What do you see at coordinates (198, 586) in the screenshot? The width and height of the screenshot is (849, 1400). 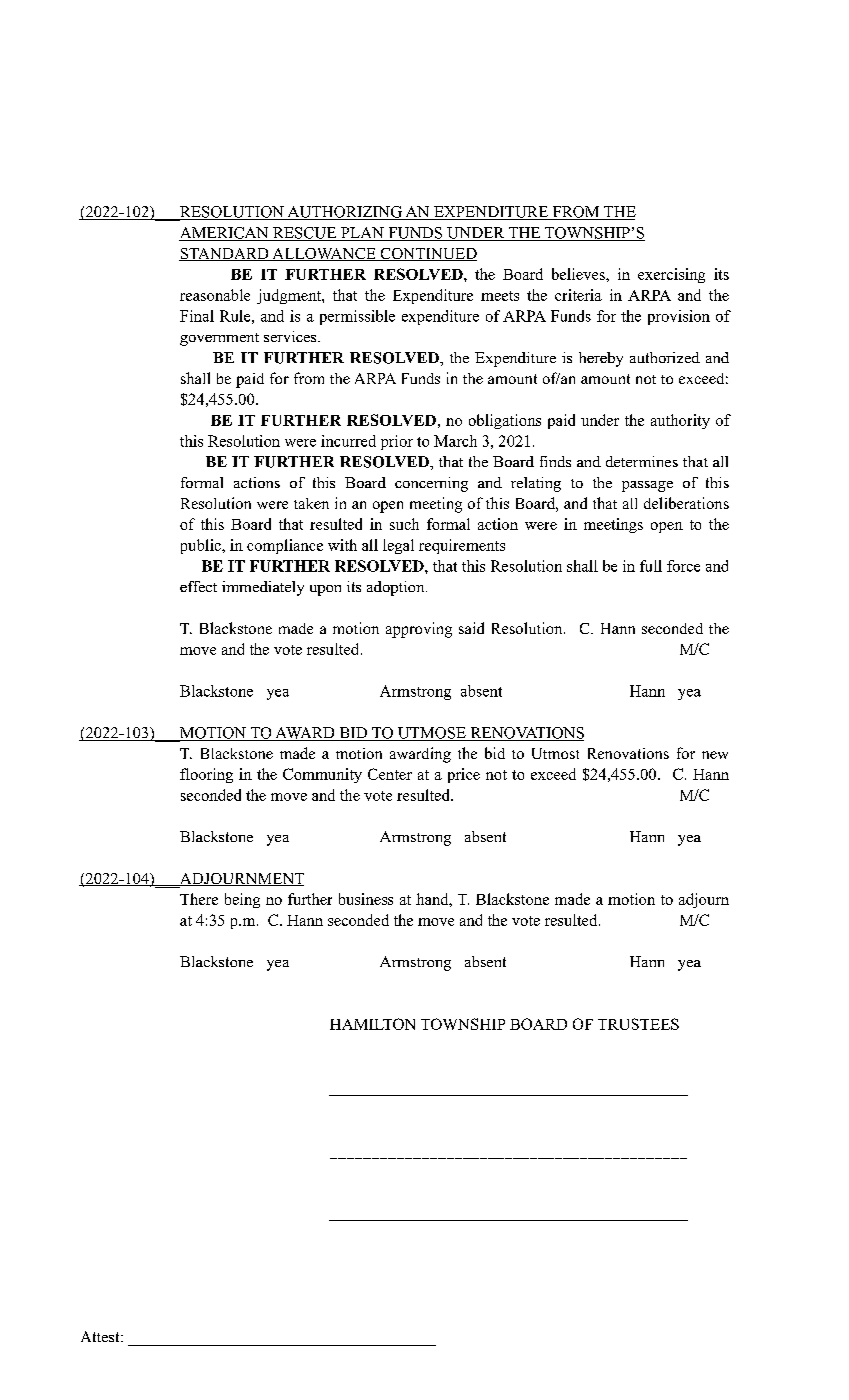 I see `effect` at bounding box center [198, 586].
